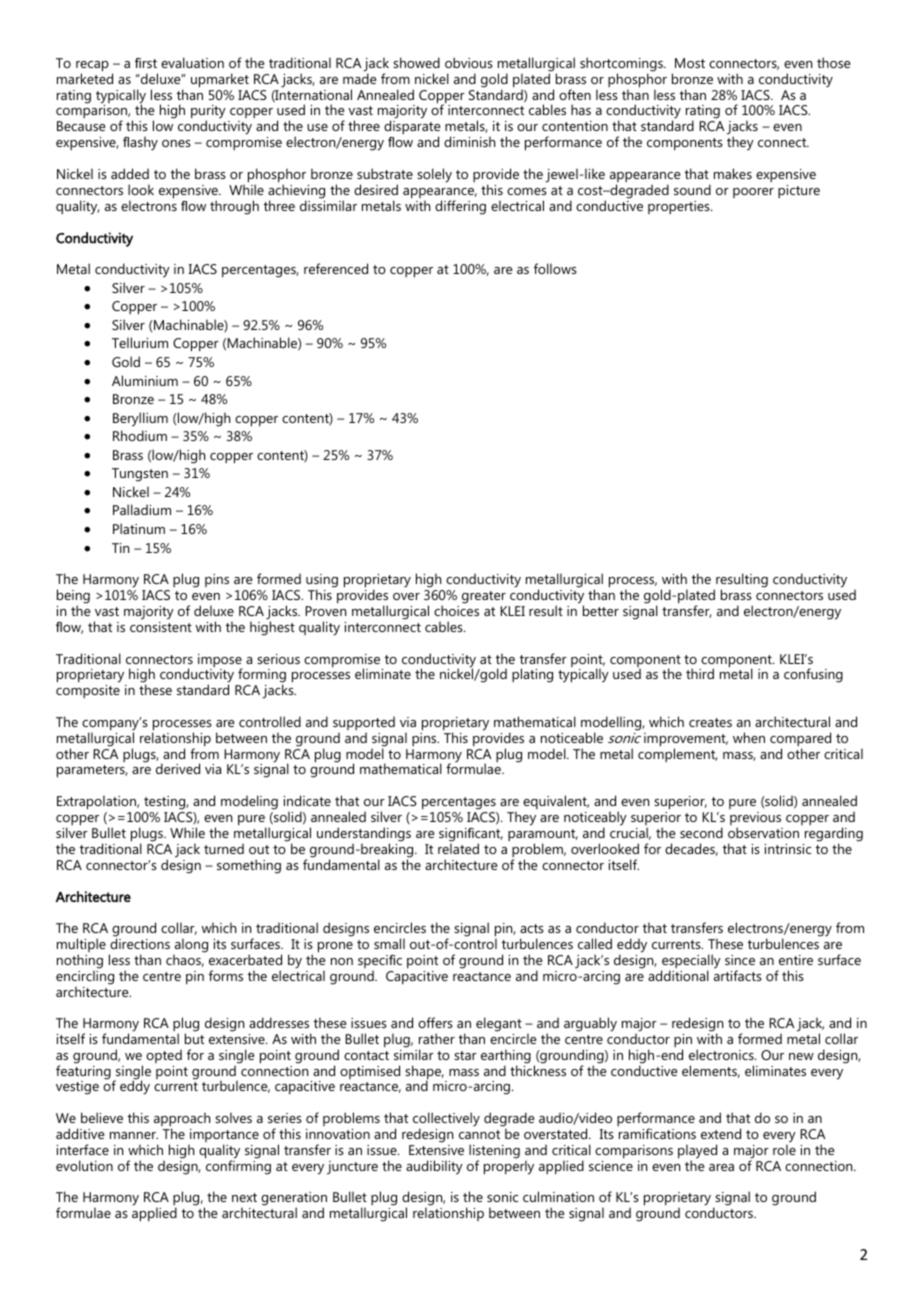 The image size is (924, 1308). Describe the element at coordinates (469, 62) in the screenshot. I see `obvious` at that location.
